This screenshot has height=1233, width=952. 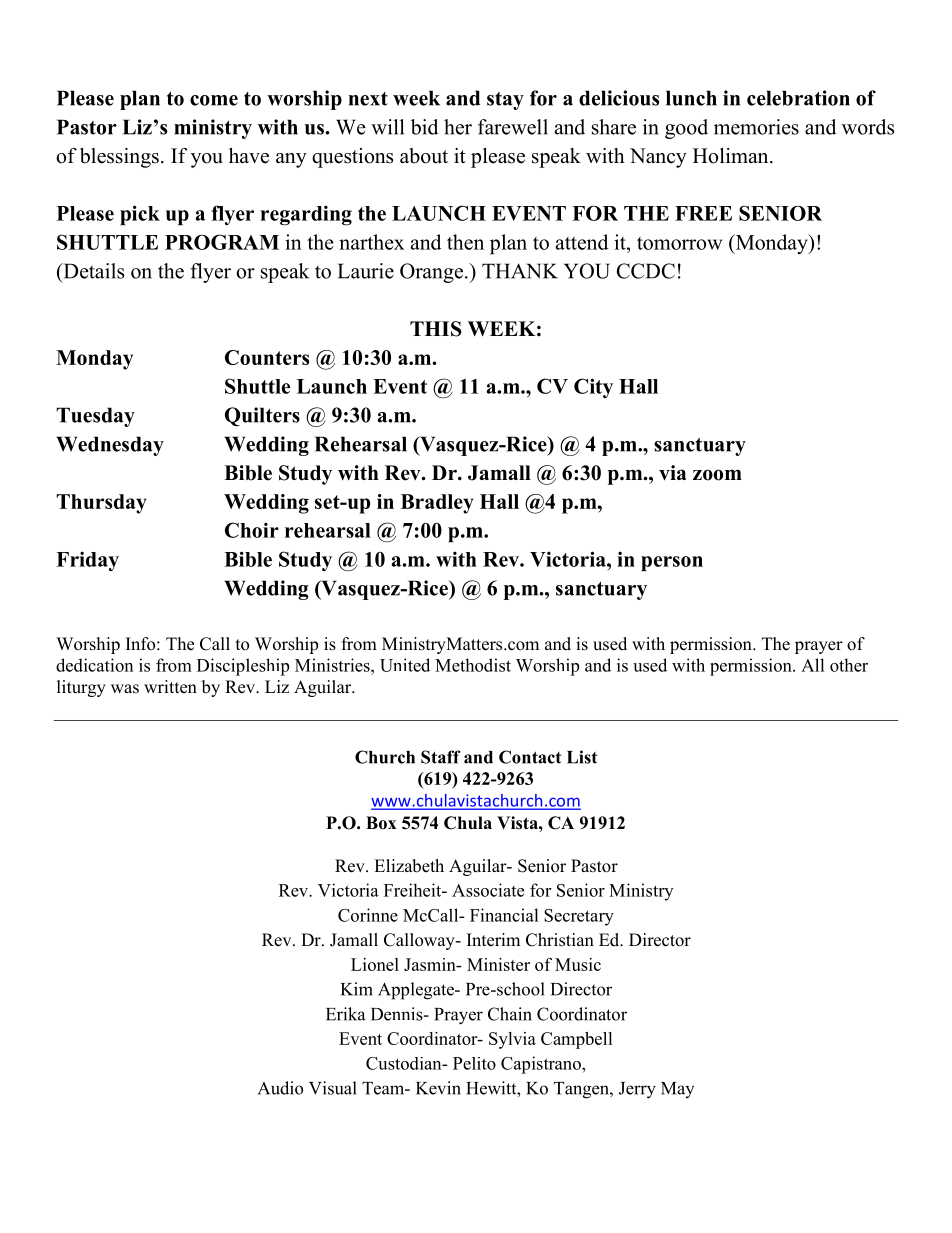 I want to click on farewell, so click(x=513, y=127).
